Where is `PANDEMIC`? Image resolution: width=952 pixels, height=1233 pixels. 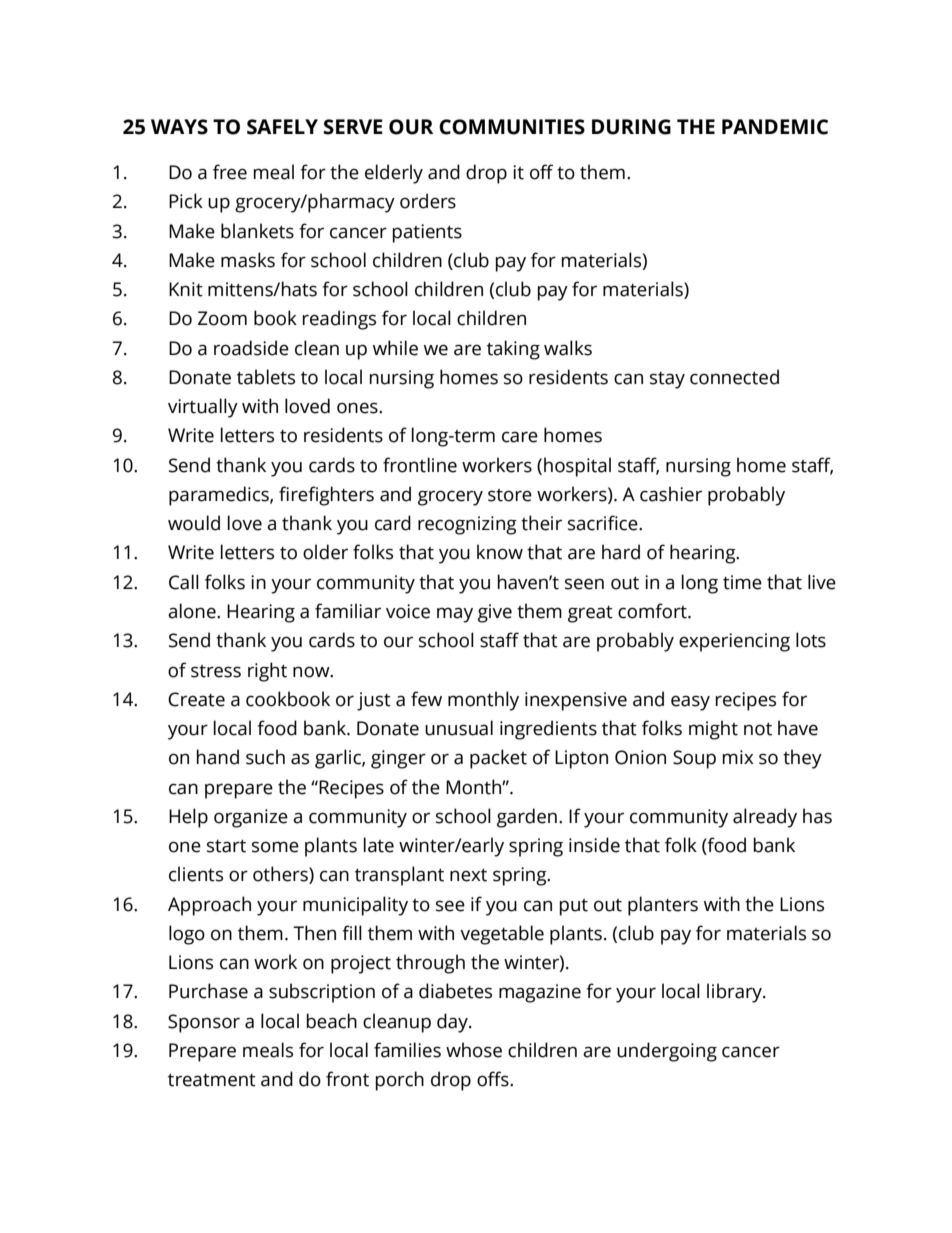 PANDEMIC is located at coordinates (775, 127).
